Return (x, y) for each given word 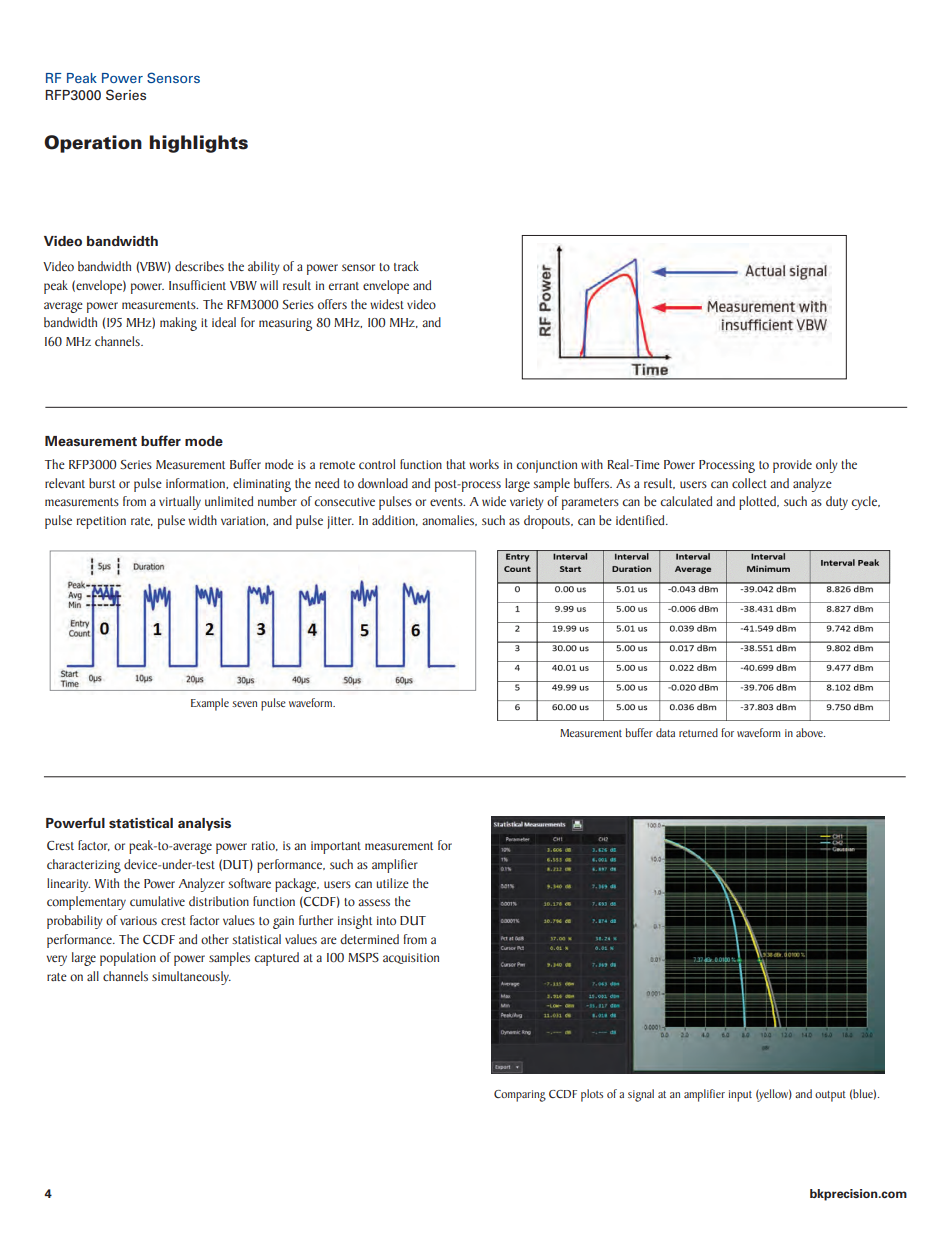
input (740, 1096)
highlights (199, 144)
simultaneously (191, 978)
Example (210, 704)
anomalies (449, 520)
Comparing (520, 1096)
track (406, 266)
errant (344, 286)
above (810, 732)
